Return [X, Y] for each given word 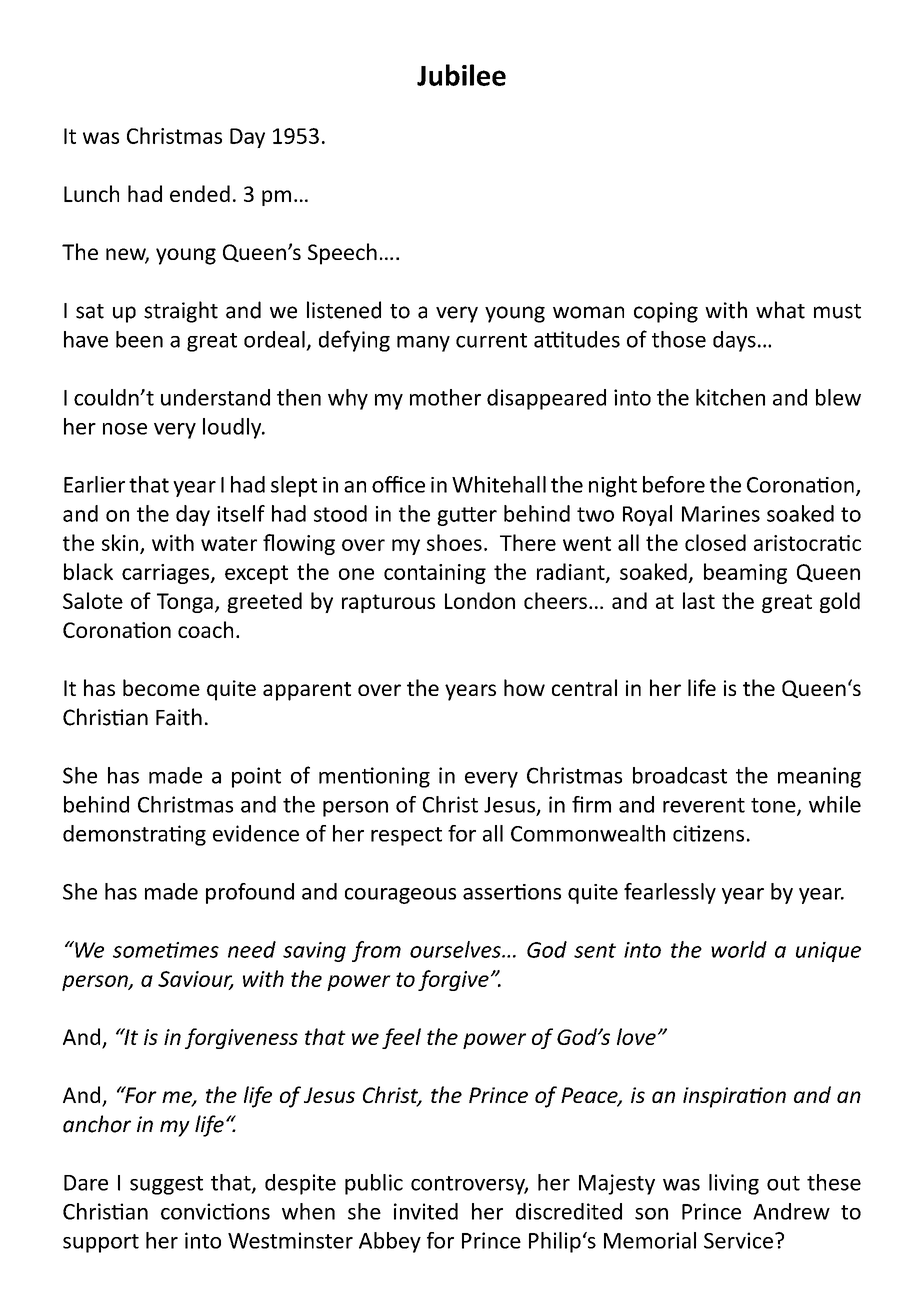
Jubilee [461, 75]
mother [445, 397]
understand [215, 397]
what [780, 310]
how [524, 687]
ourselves [456, 949]
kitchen [730, 397]
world [739, 949]
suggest [166, 1185]
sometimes [166, 950]
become [161, 687]
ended [200, 193]
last [699, 600]
